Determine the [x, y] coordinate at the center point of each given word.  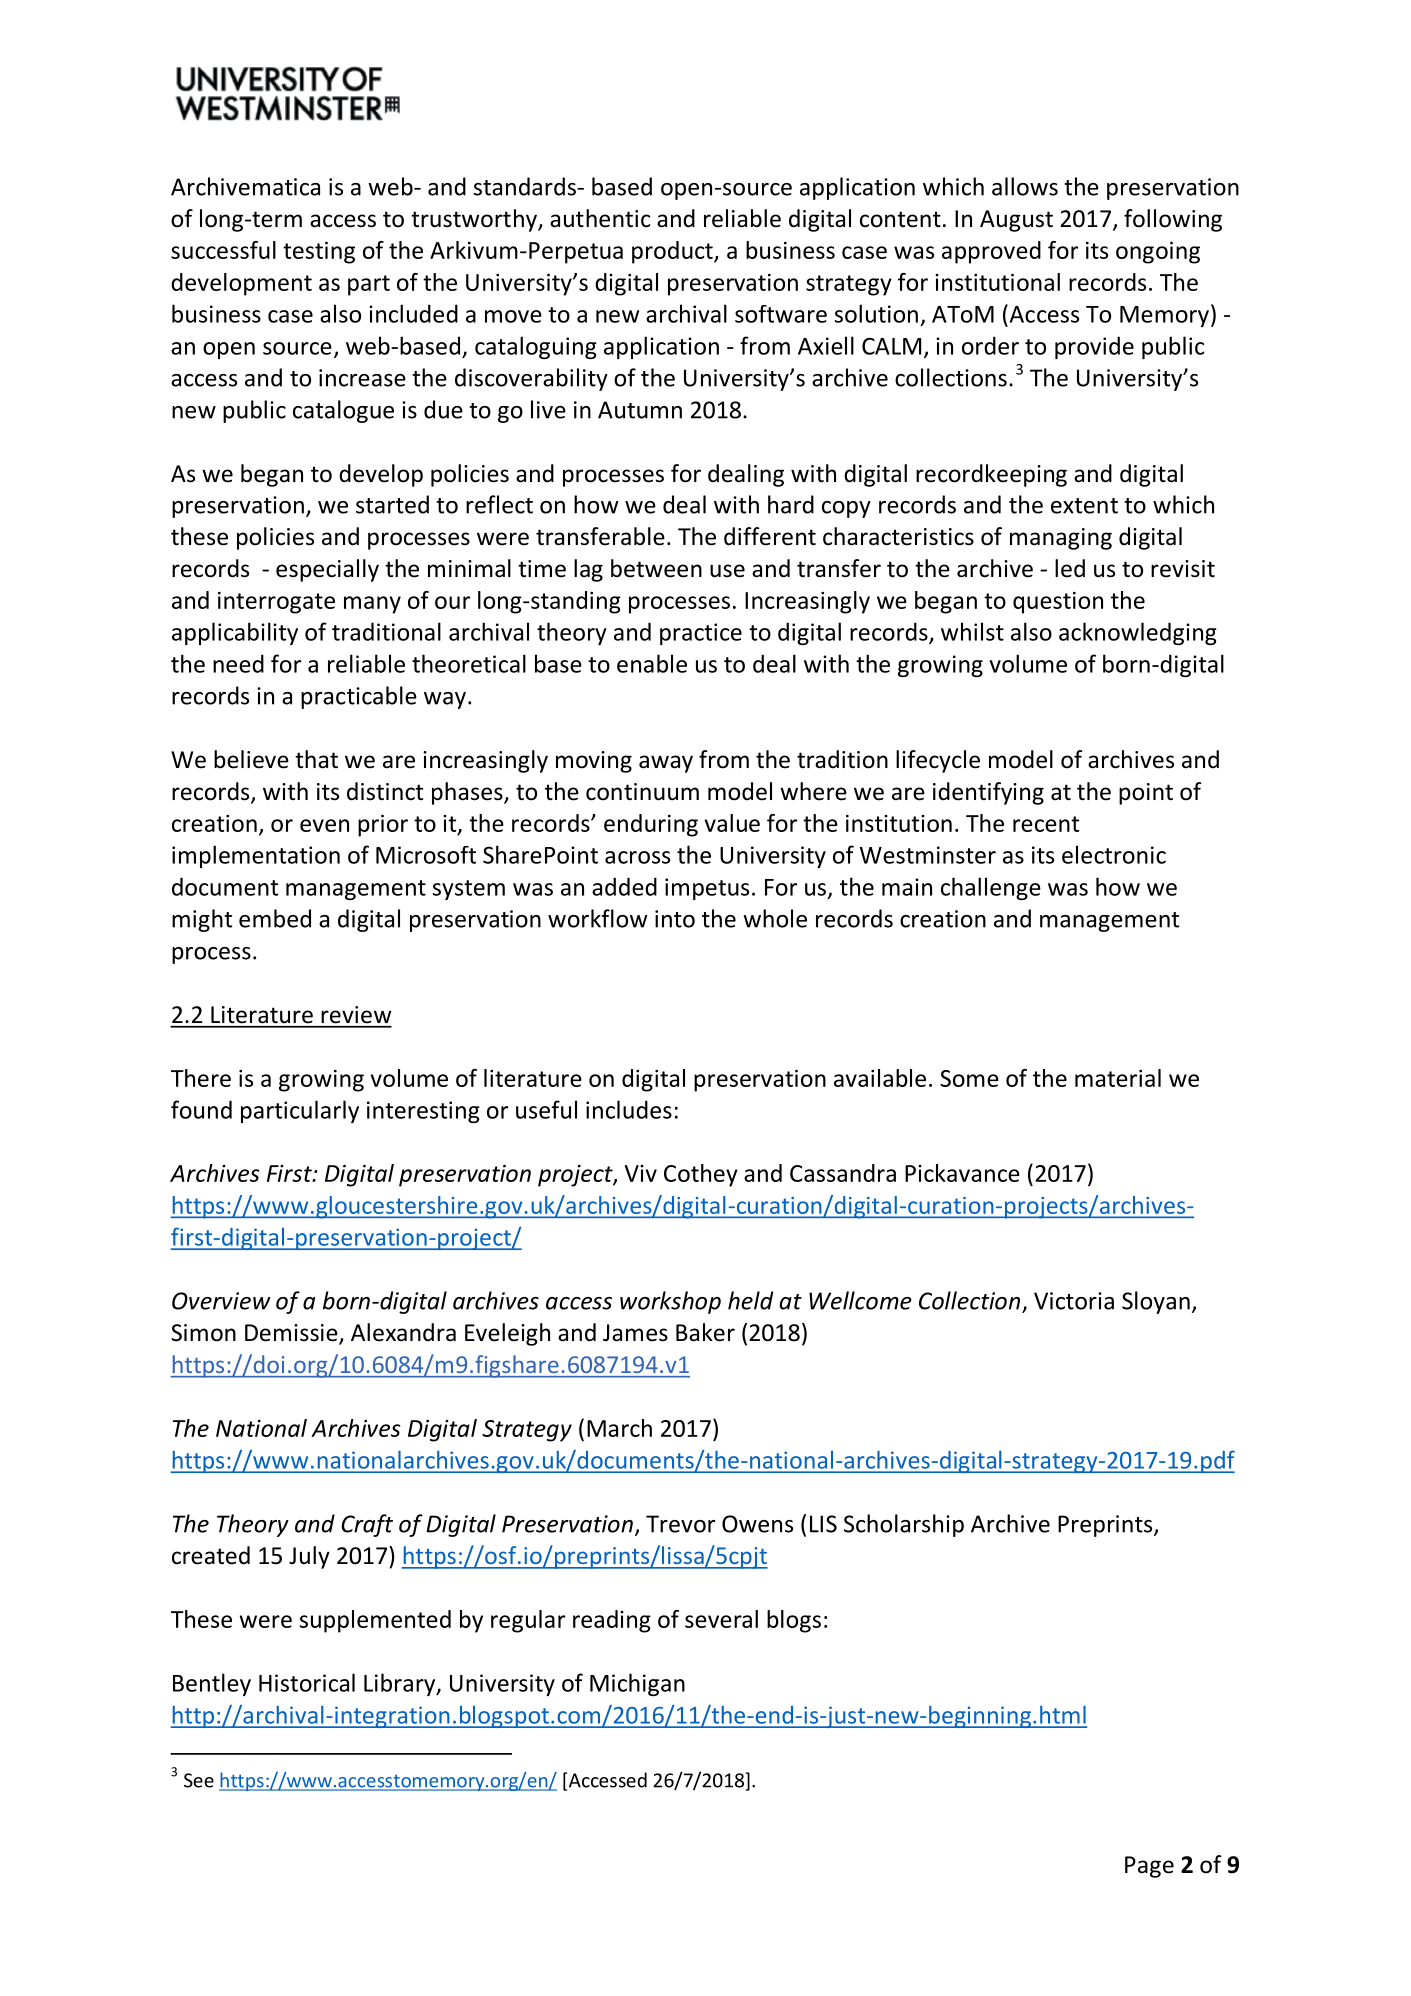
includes [629, 1109]
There [201, 1078]
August [1016, 221]
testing [319, 253]
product [673, 252]
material [1118, 1078]
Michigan [637, 1684]
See [199, 1780]
